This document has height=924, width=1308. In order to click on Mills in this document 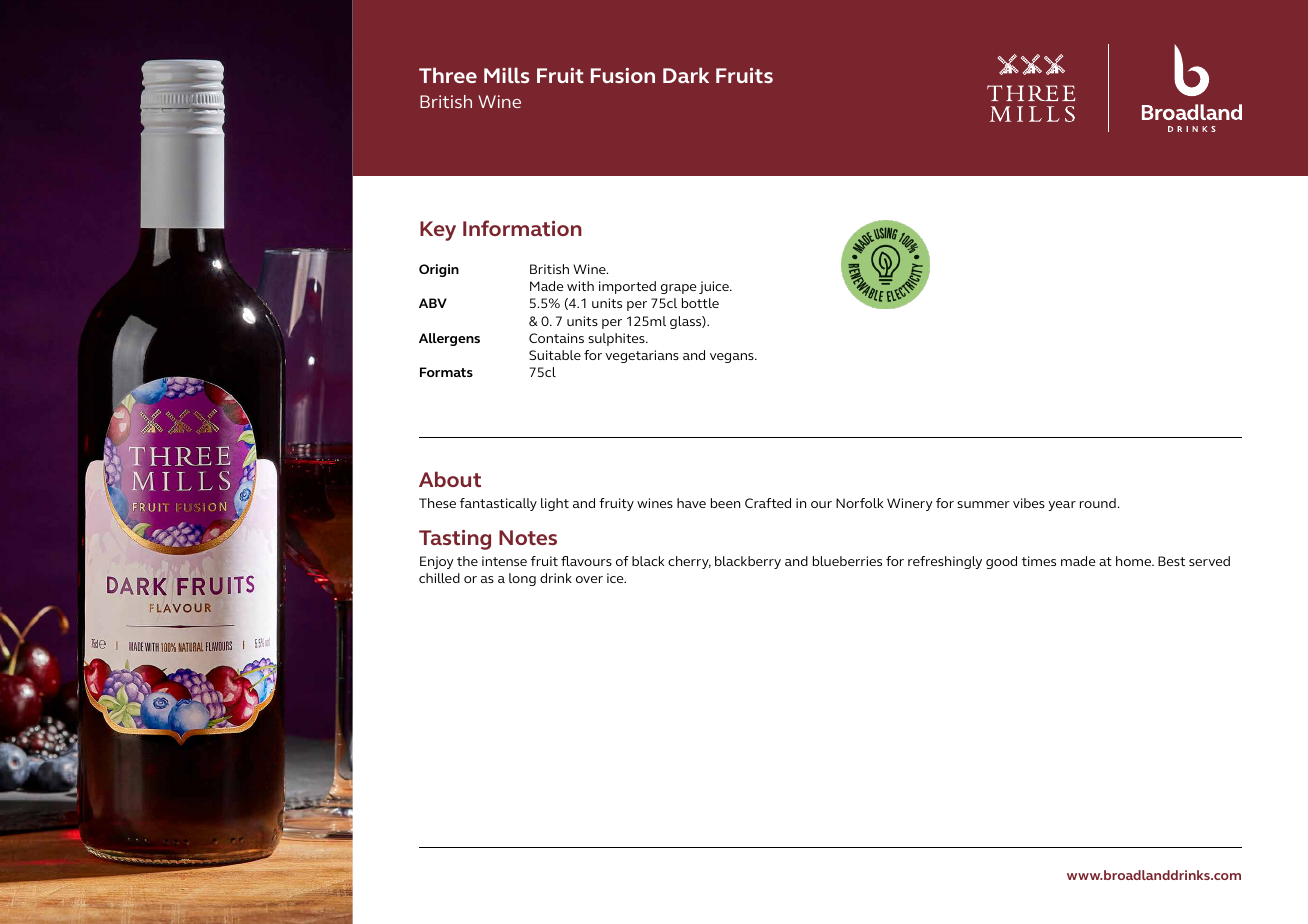, I will do `click(506, 75)`.
